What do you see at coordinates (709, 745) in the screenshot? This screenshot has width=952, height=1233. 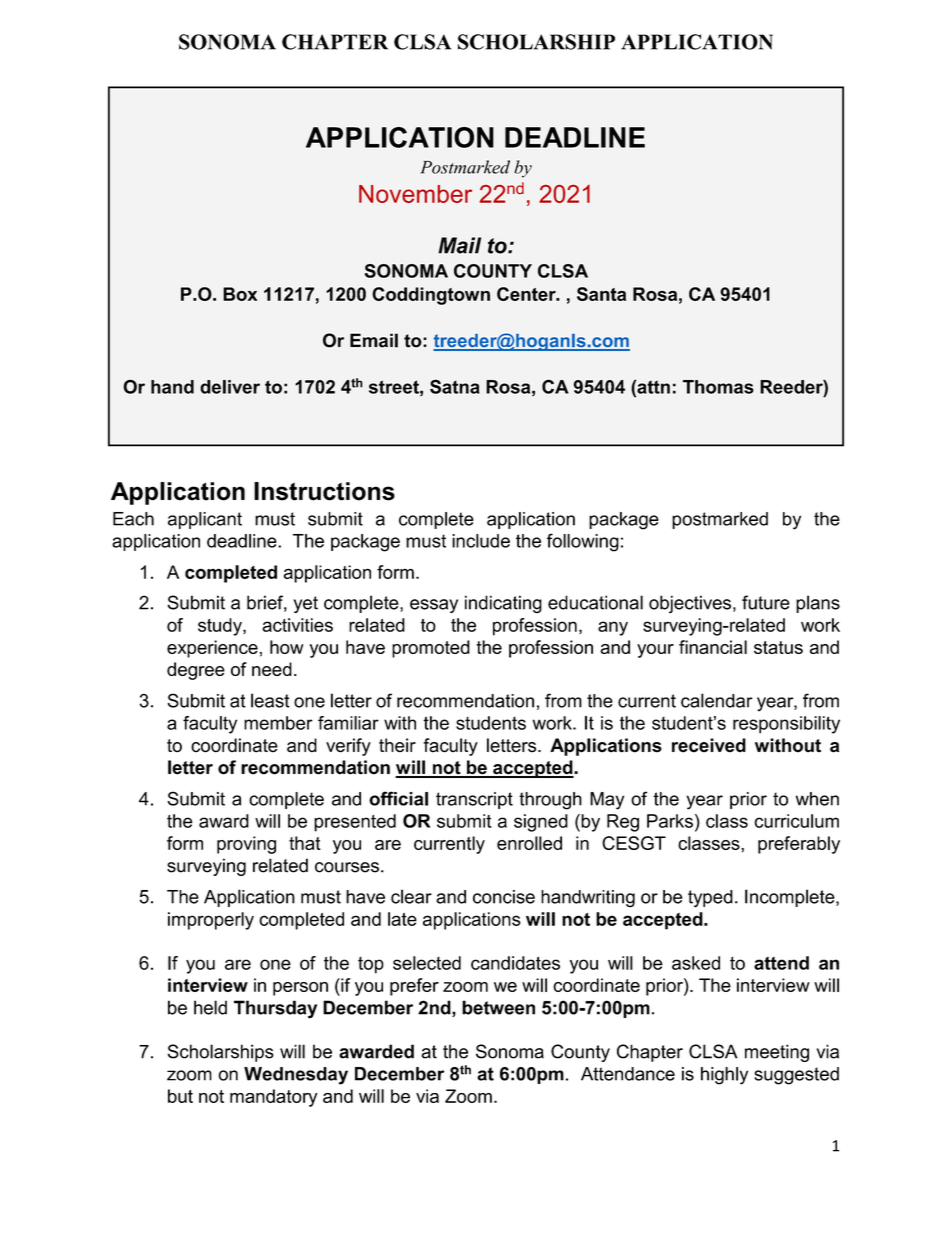 I see `received` at bounding box center [709, 745].
